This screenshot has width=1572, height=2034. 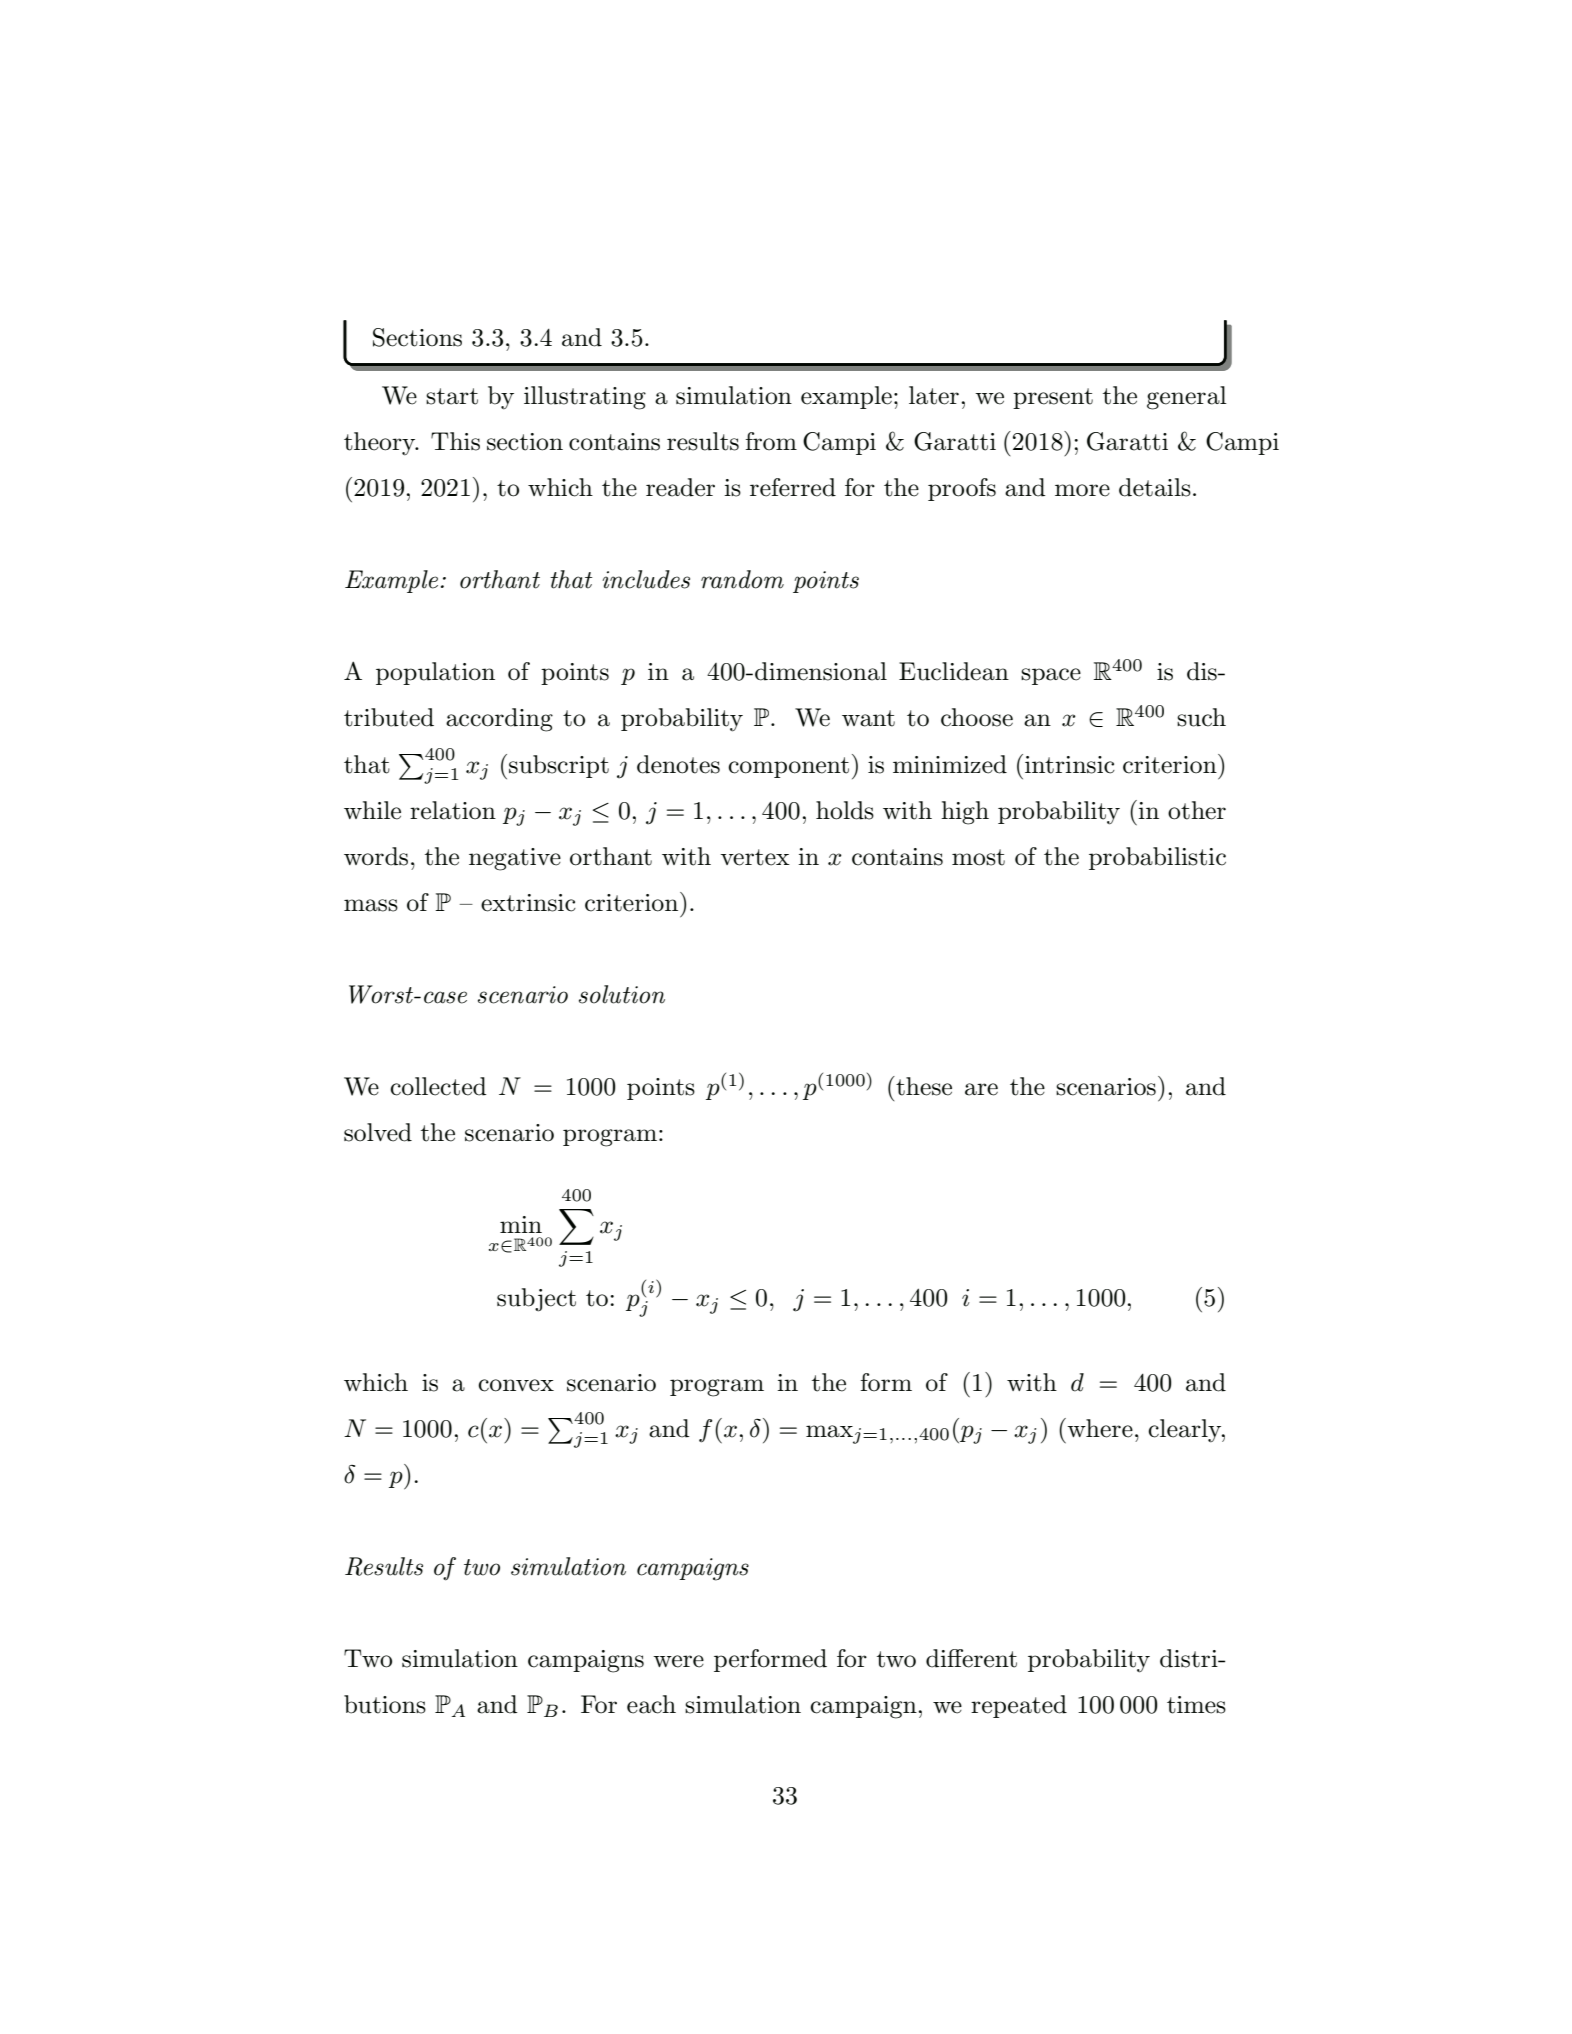 What do you see at coordinates (923, 1086) in the screenshot?
I see `these` at bounding box center [923, 1086].
